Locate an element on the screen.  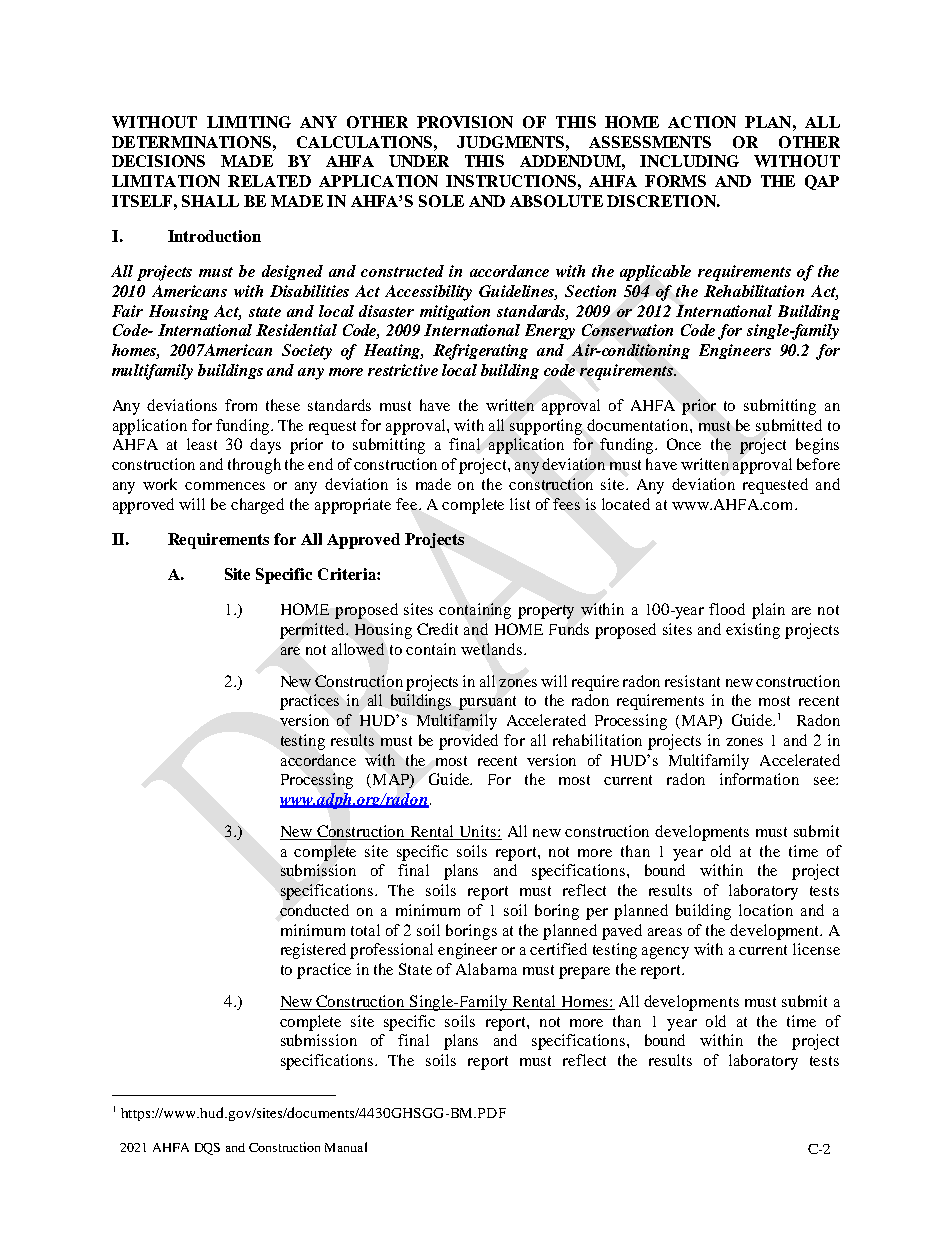
wetlands is located at coordinates (493, 649).
